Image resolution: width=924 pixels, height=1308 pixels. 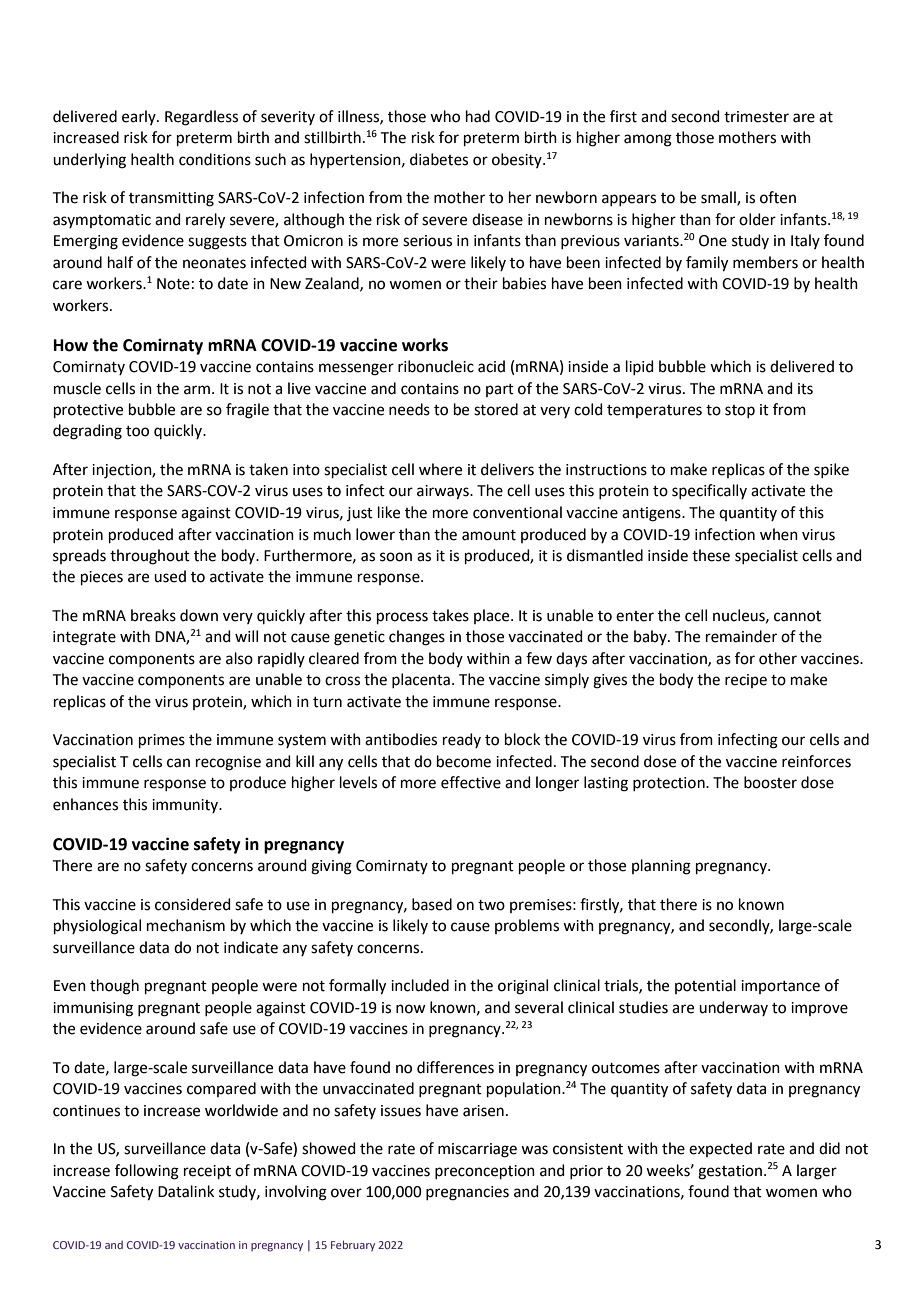 What do you see at coordinates (439, 159) in the screenshot?
I see `diabetes` at bounding box center [439, 159].
